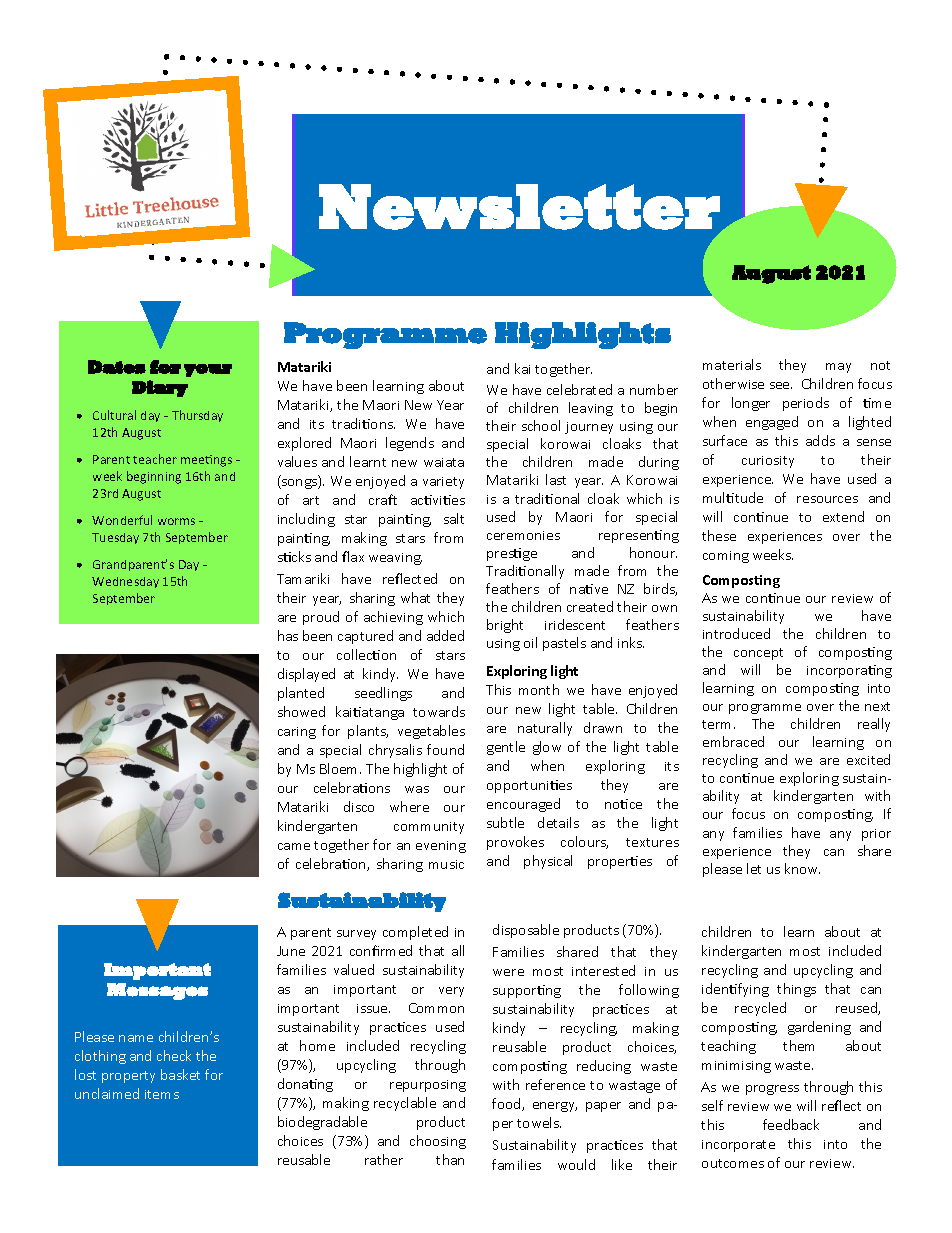 The image size is (952, 1233). I want to click on school, so click(541, 425).
